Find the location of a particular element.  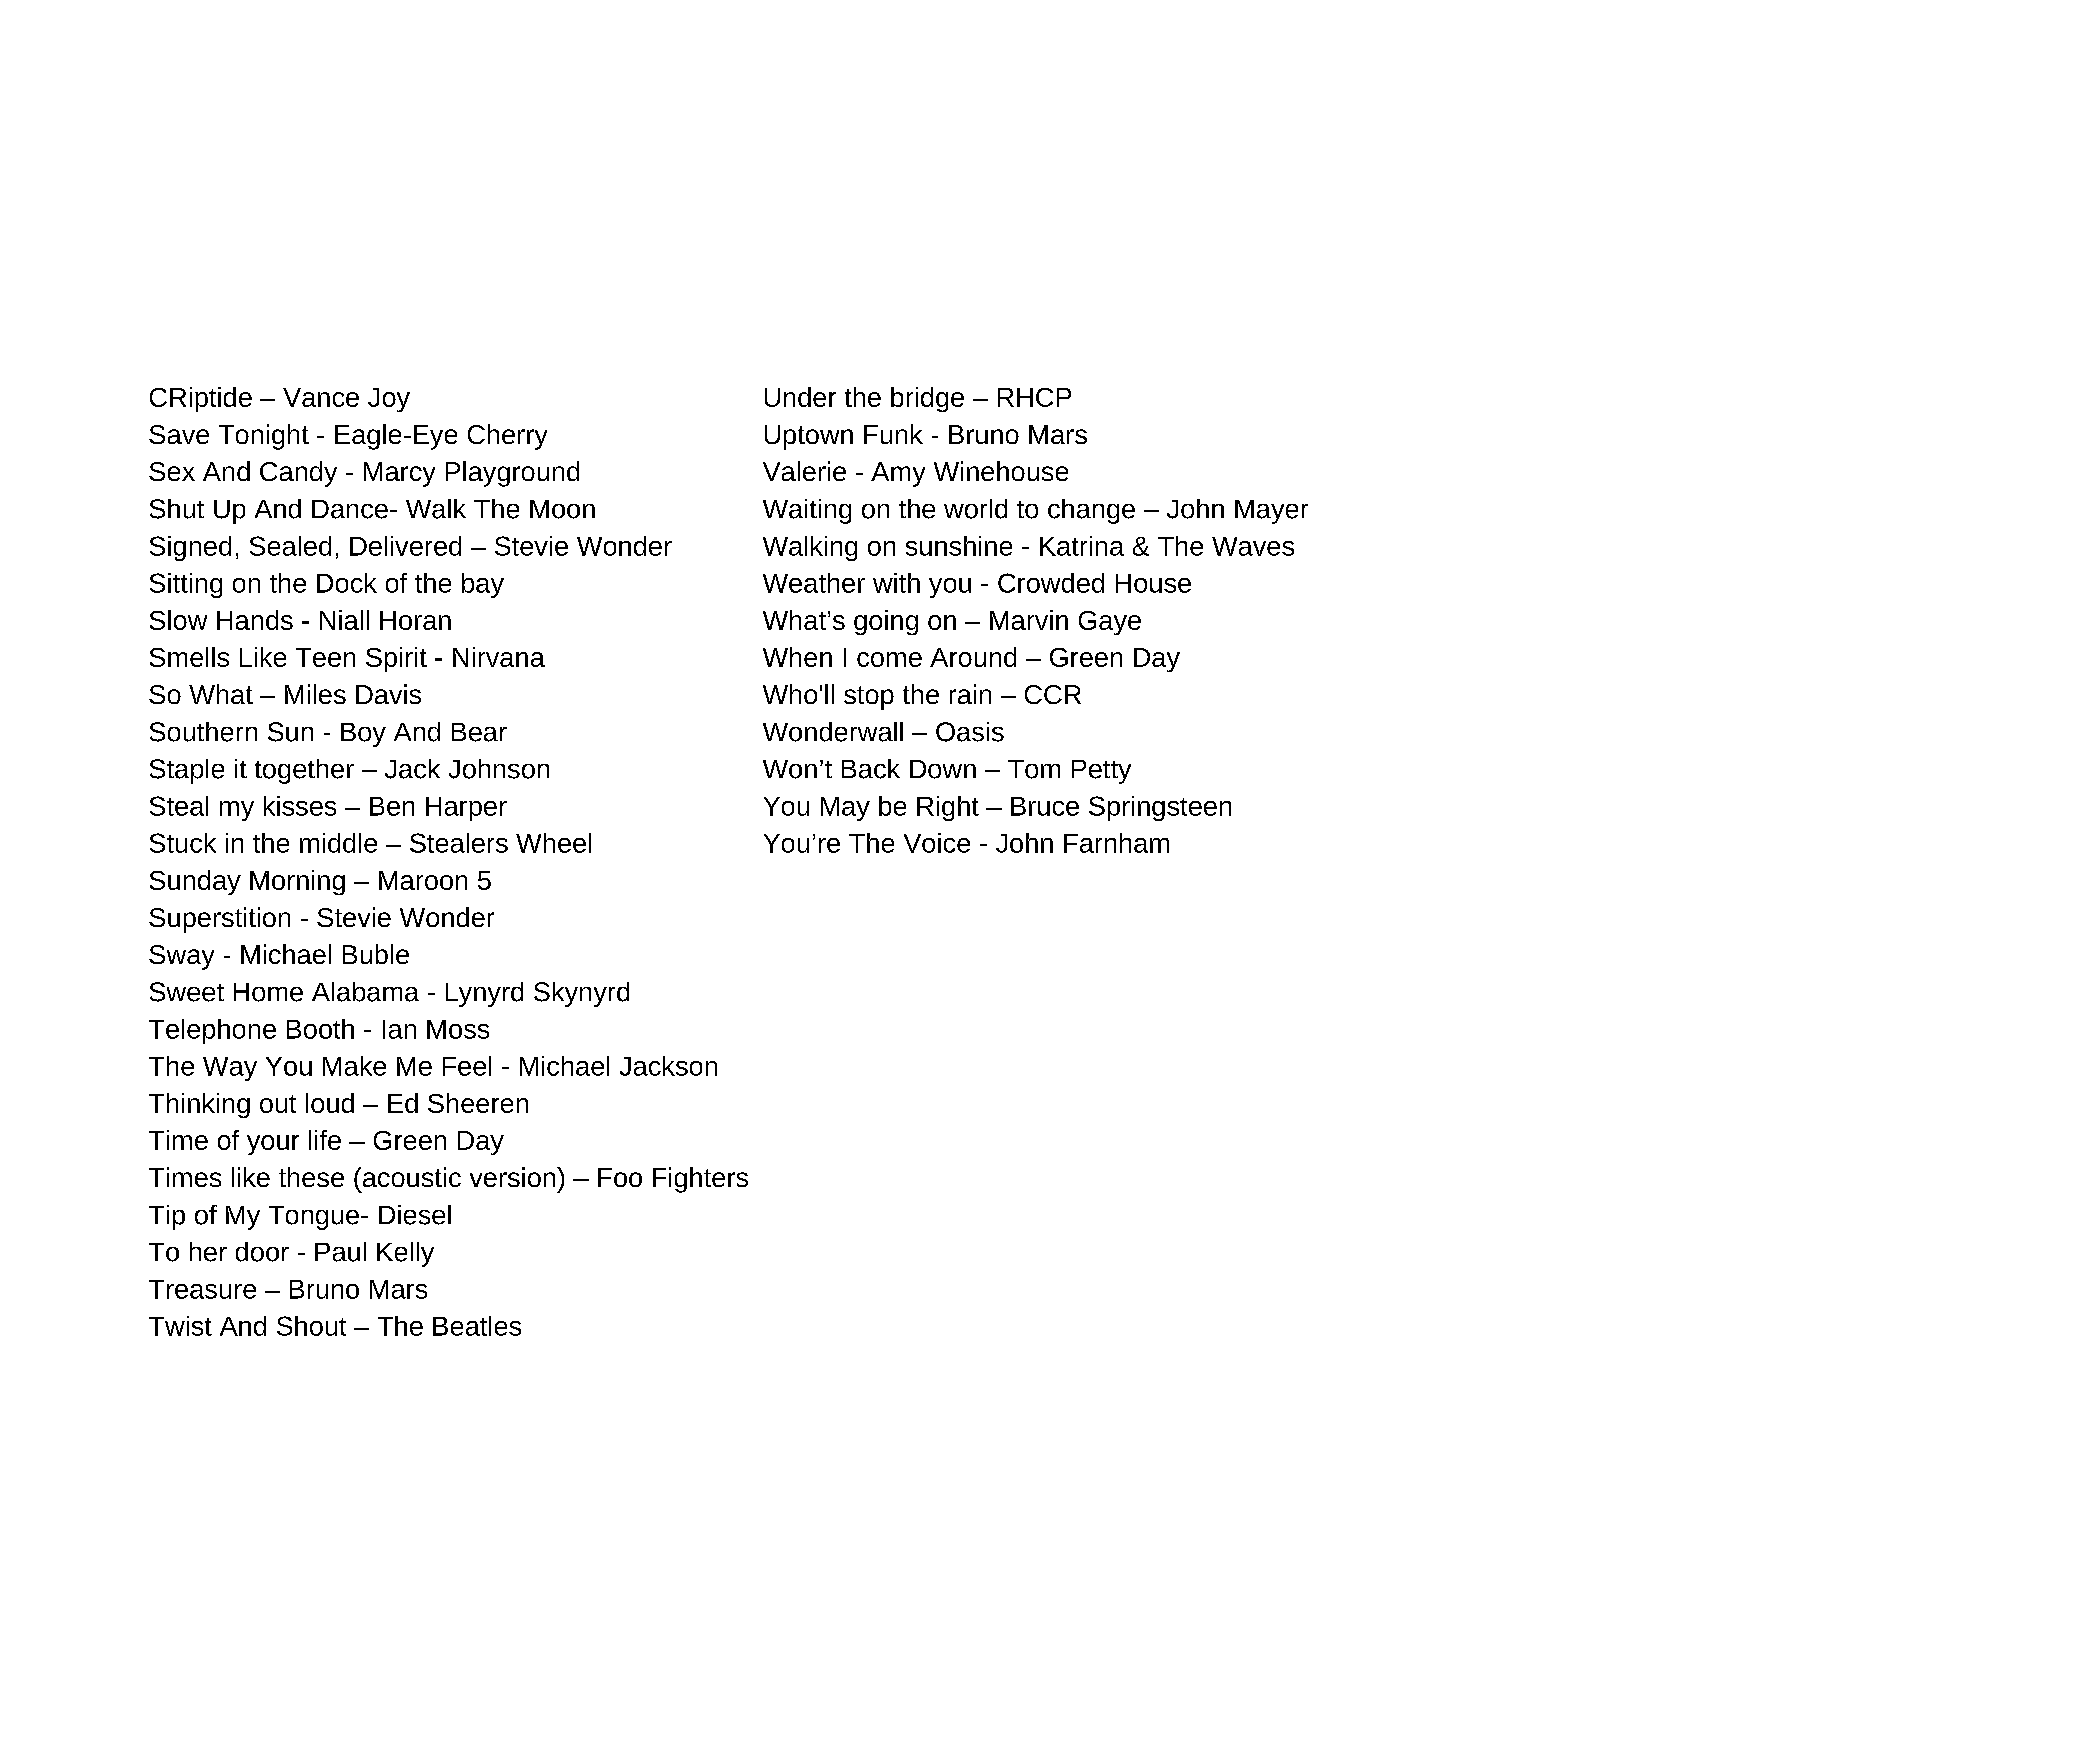

Gaye is located at coordinates (1110, 623).
